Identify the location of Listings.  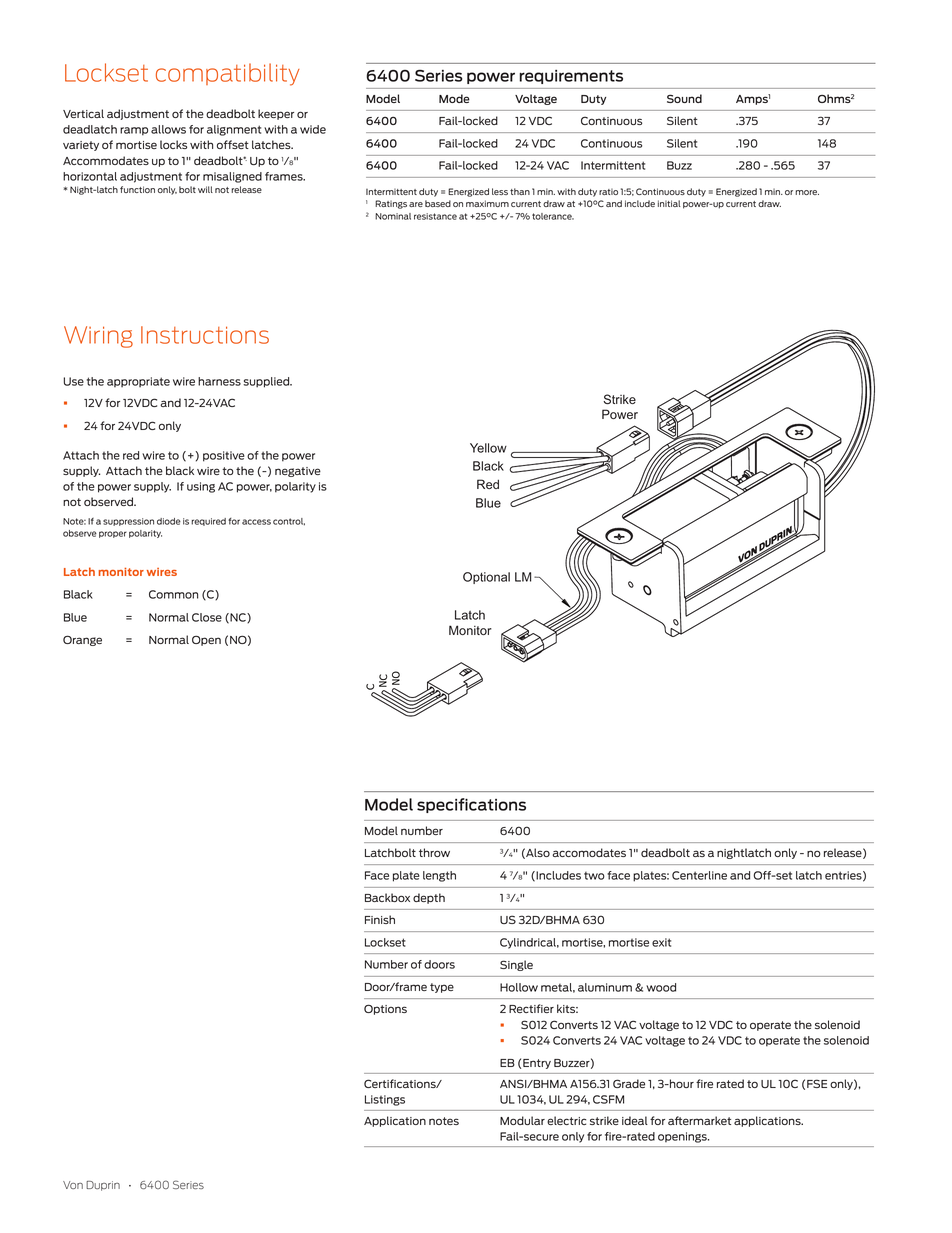
(385, 1100).
